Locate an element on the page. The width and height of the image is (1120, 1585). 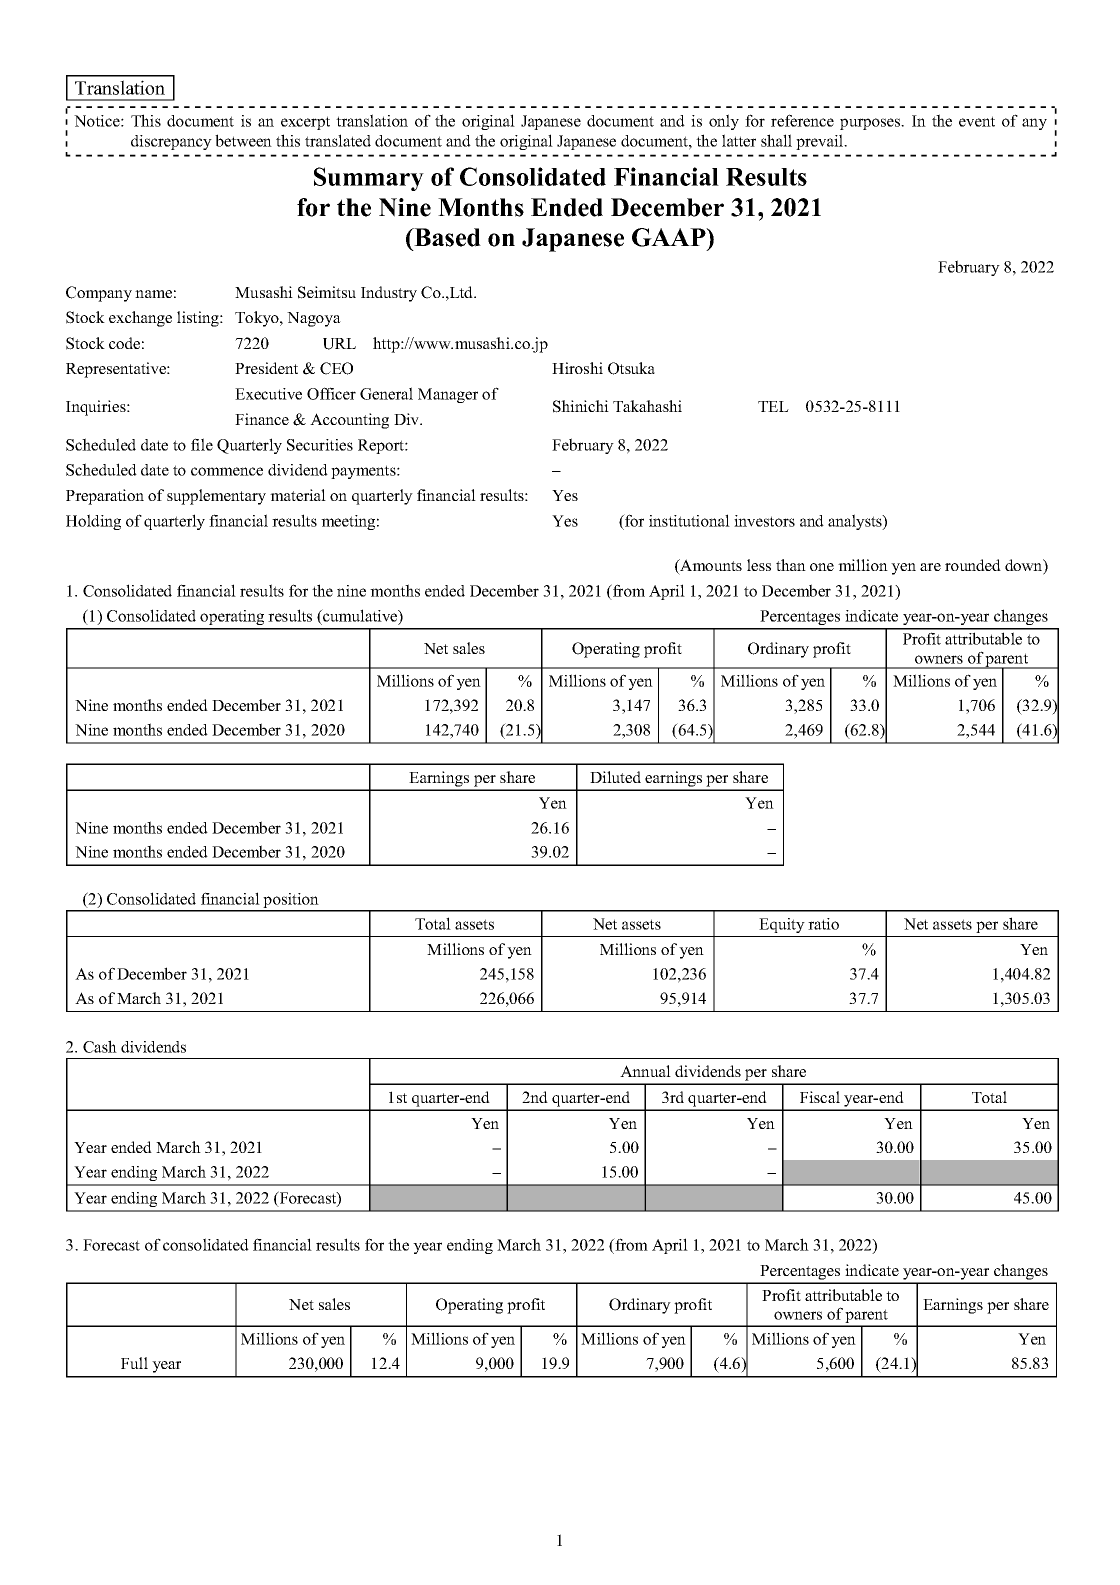
Based is located at coordinates (446, 237).
